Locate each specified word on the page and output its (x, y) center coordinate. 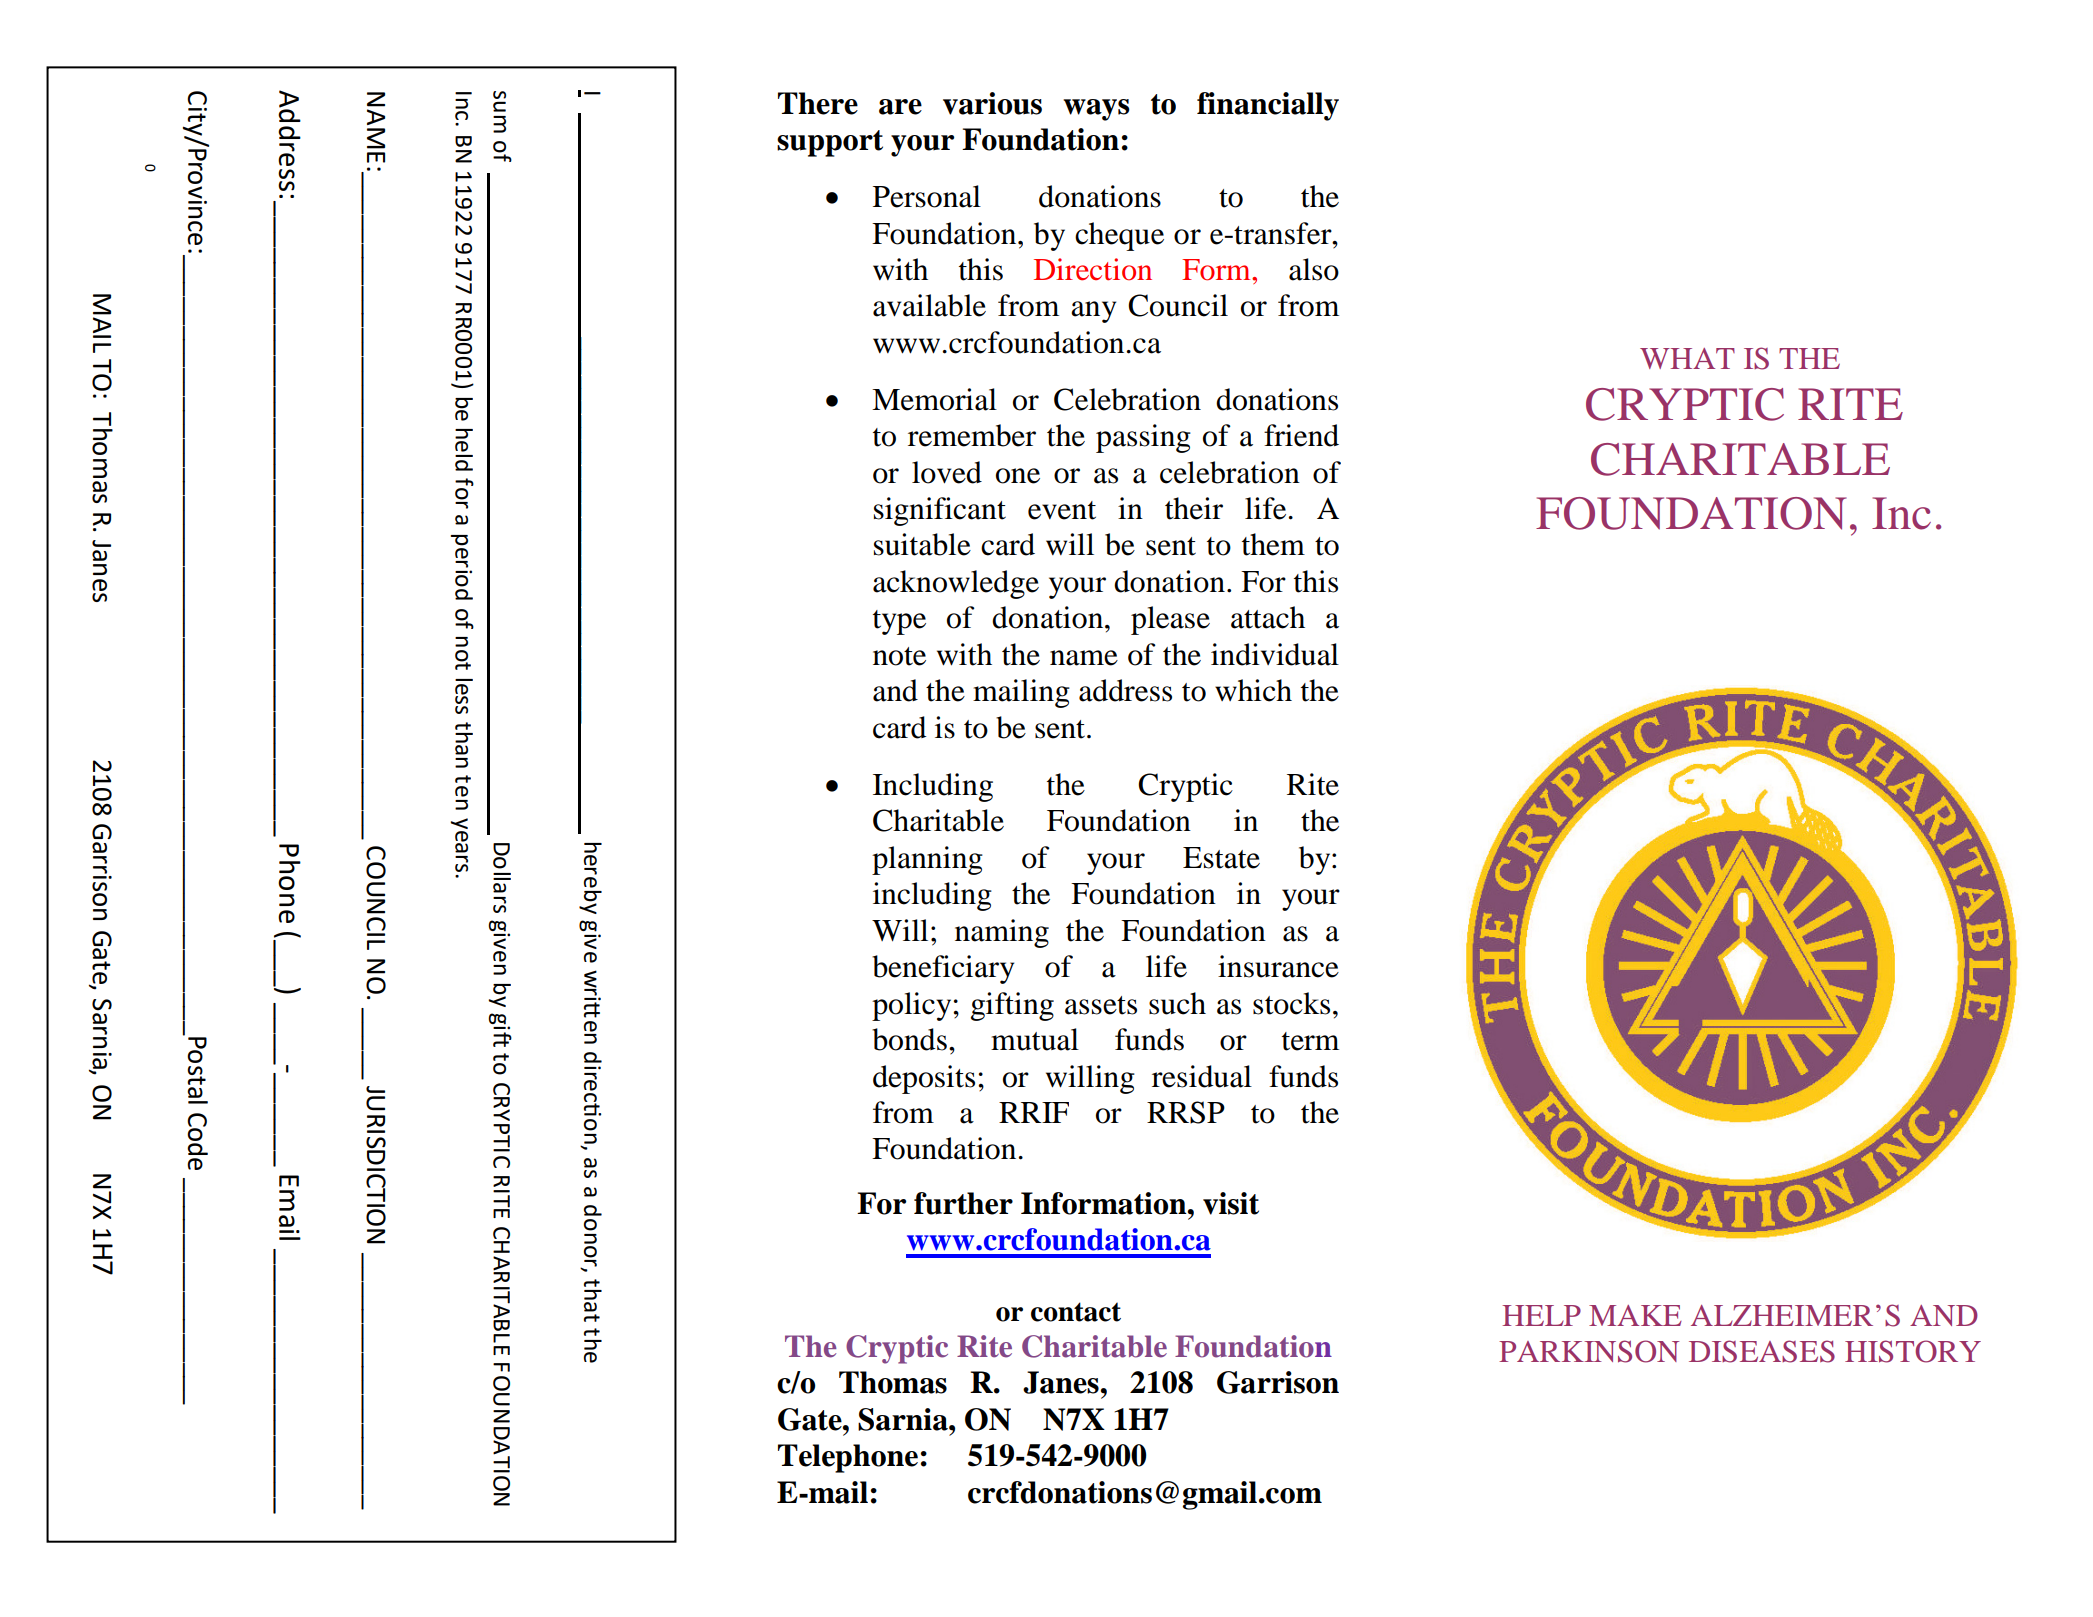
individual (1275, 654)
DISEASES (1762, 1351)
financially (1268, 106)
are (900, 107)
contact (1076, 1312)
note (899, 656)
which (1253, 690)
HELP (1542, 1315)
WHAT (1687, 358)
